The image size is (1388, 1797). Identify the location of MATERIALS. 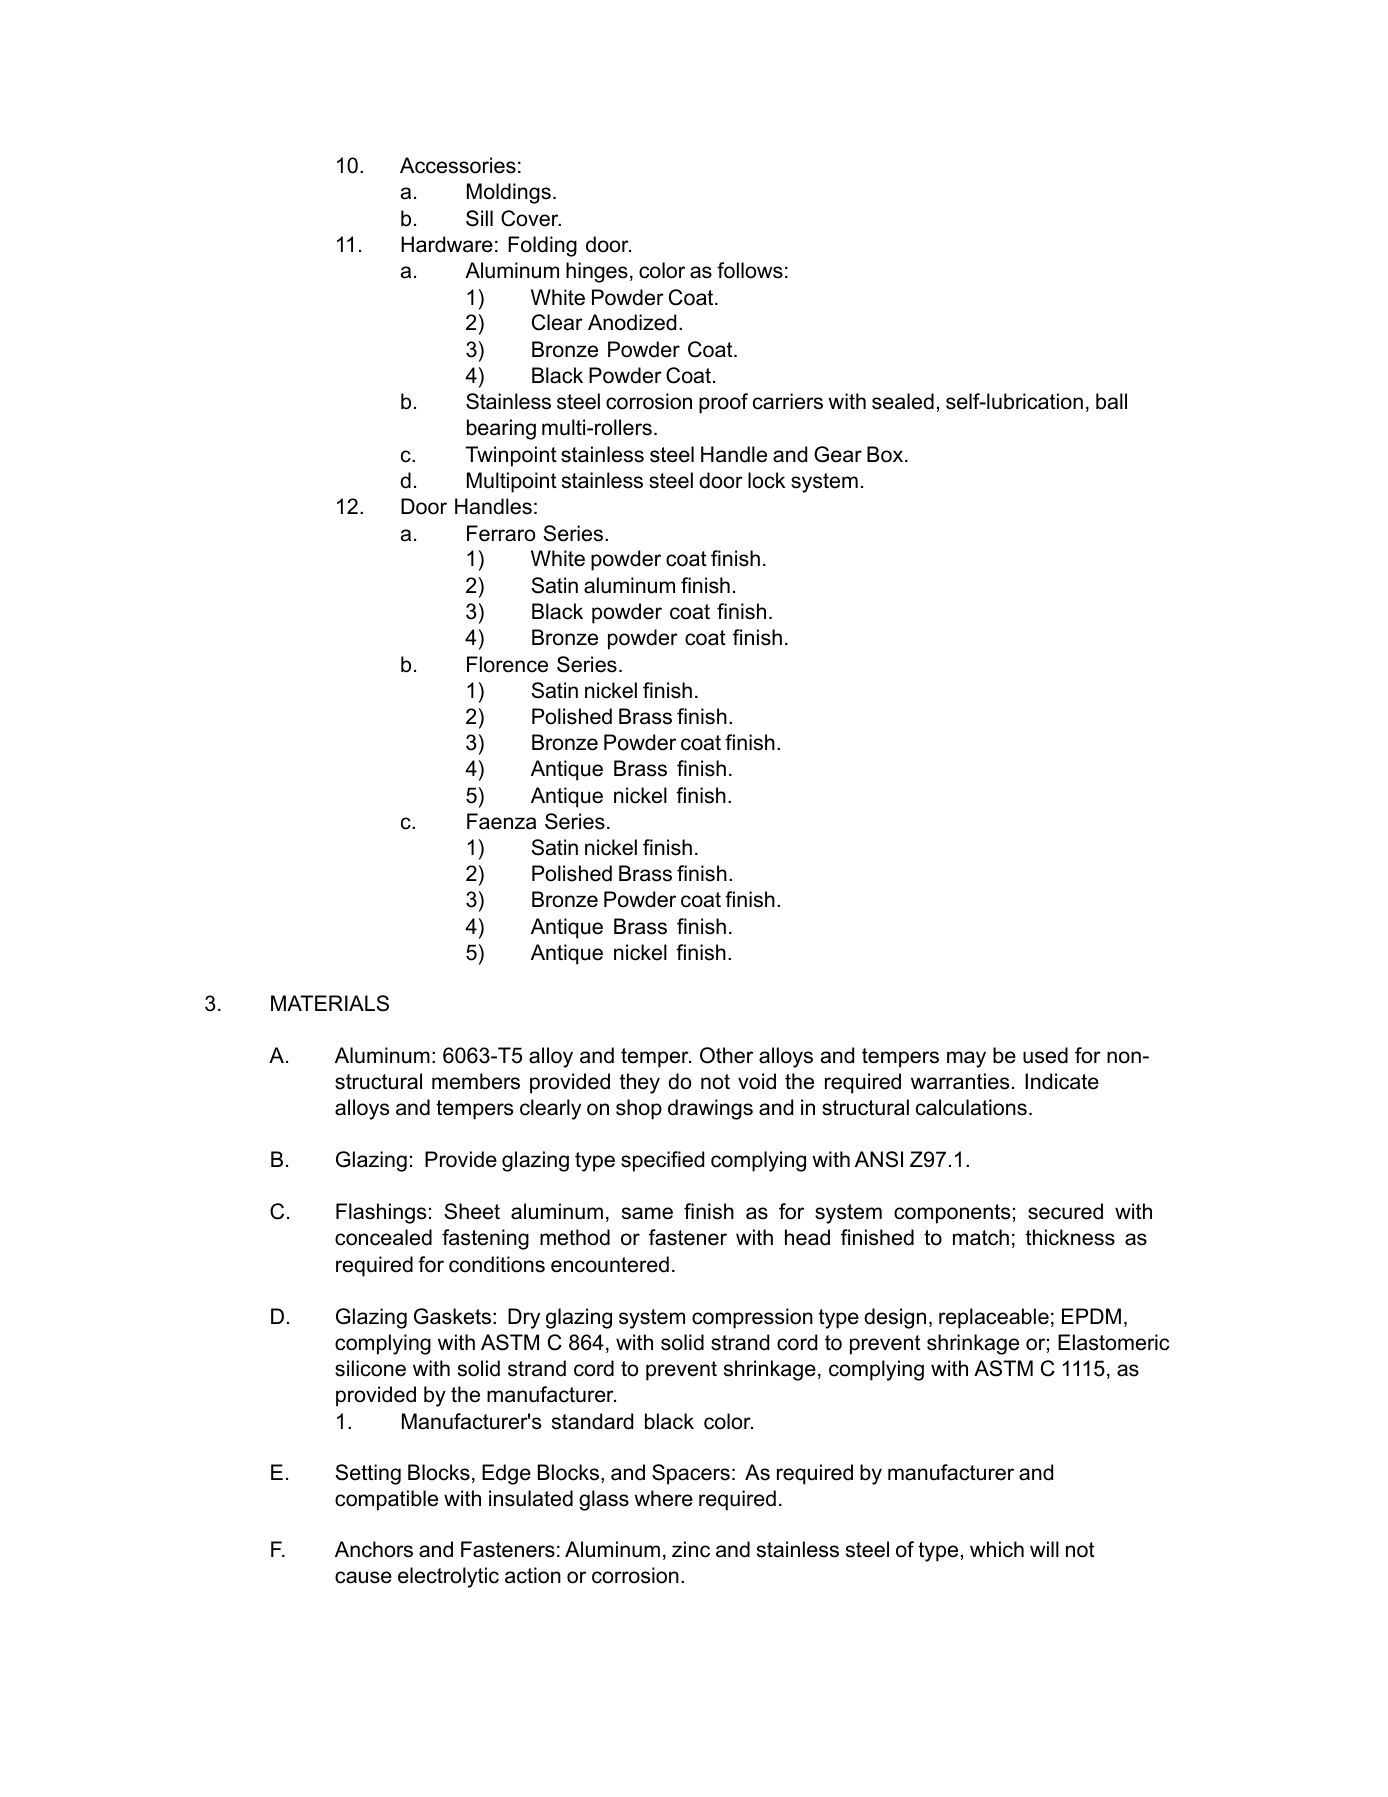
(330, 1003).
